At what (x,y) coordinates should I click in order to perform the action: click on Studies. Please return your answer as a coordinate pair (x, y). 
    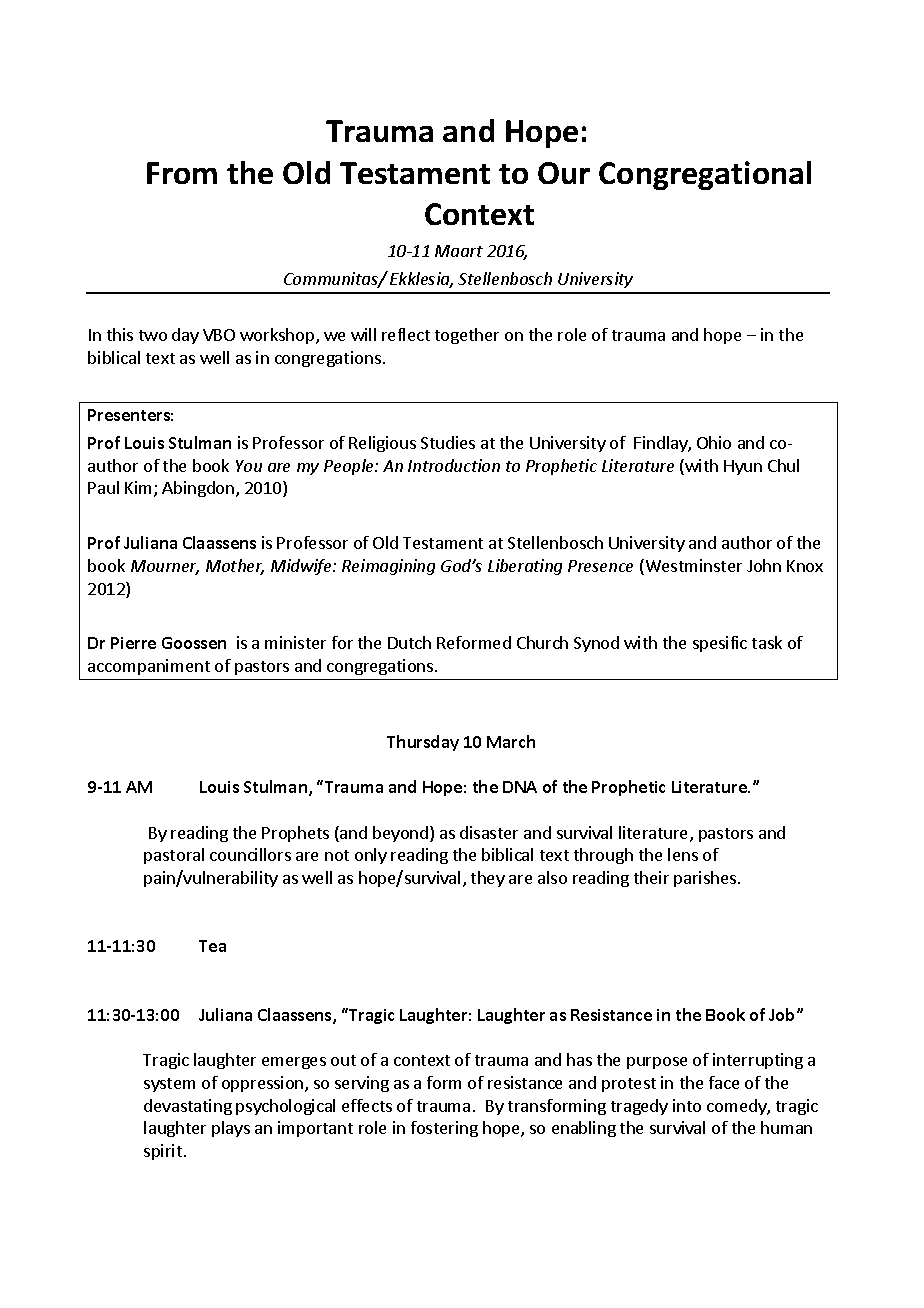
    Looking at the image, I should click on (448, 442).
